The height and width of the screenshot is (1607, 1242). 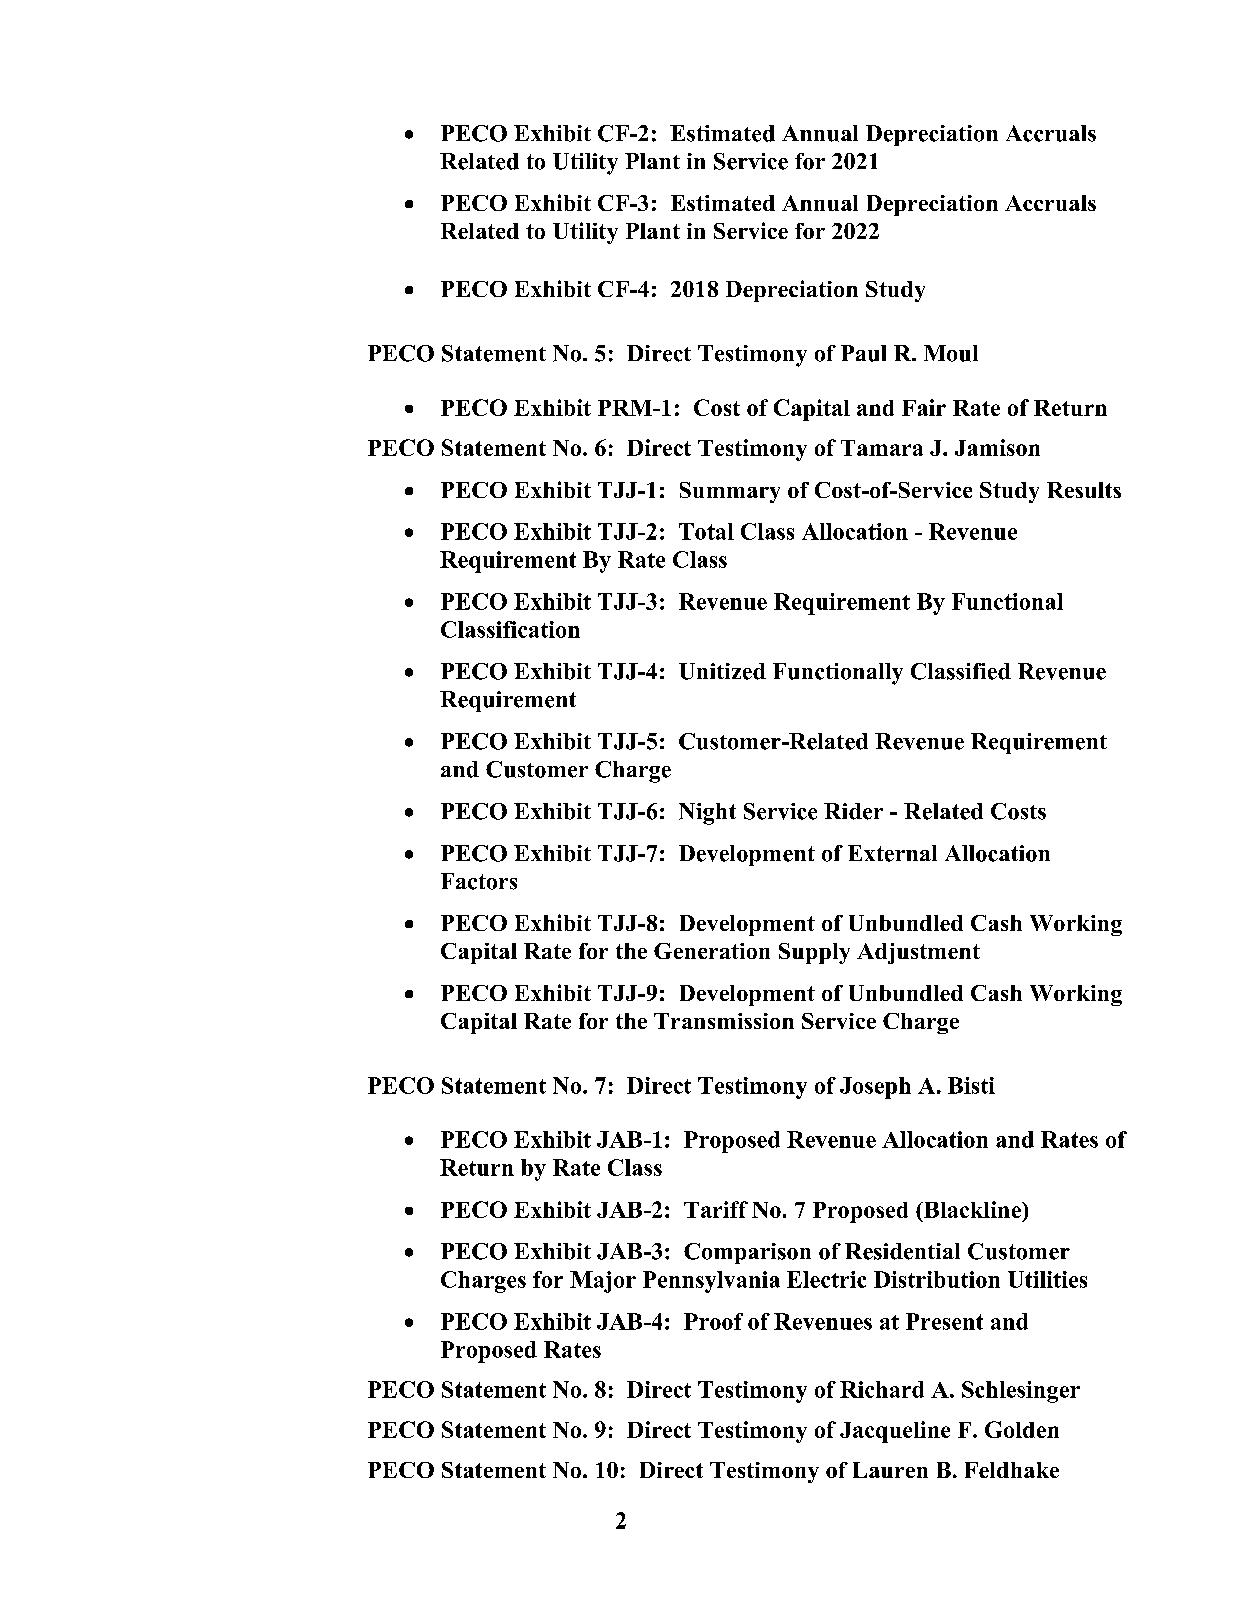 What do you see at coordinates (713, 1321) in the screenshot?
I see `Proof` at bounding box center [713, 1321].
